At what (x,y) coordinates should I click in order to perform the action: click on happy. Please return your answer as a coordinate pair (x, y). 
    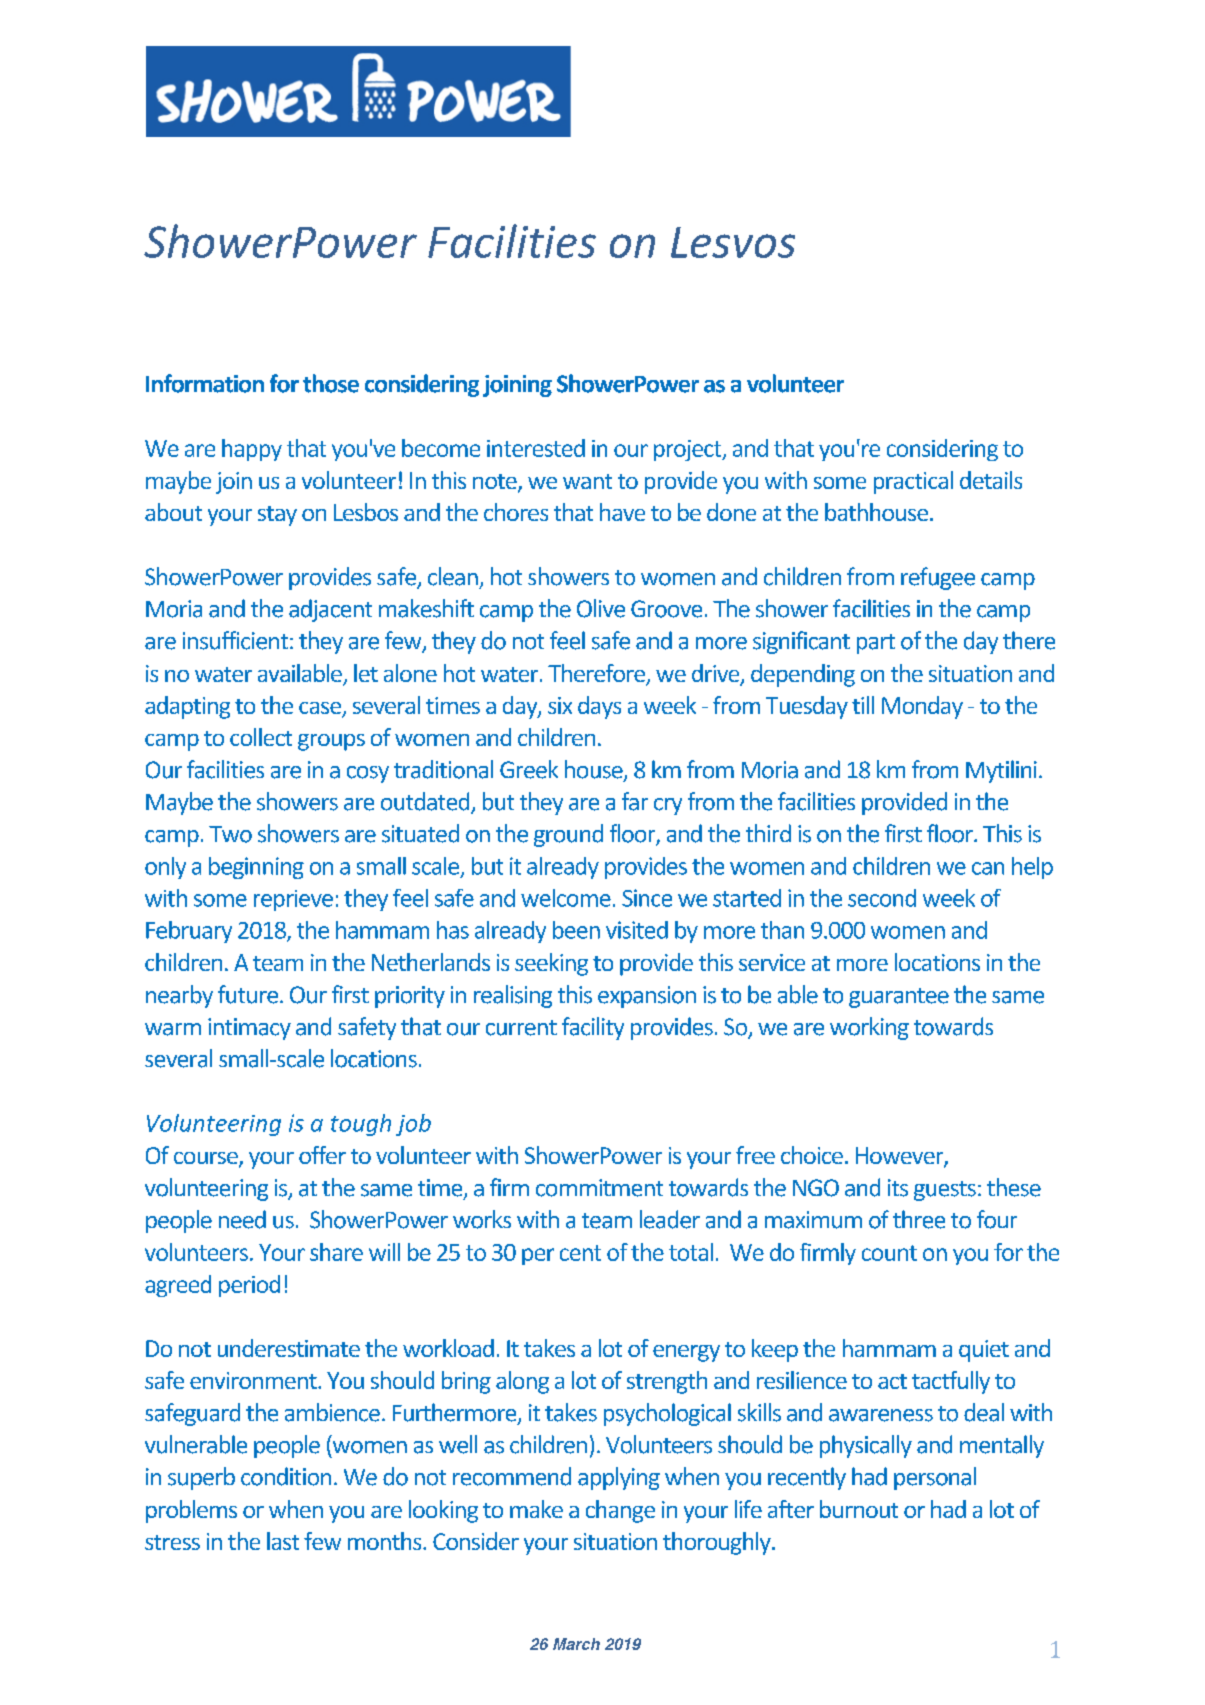
    Looking at the image, I should click on (252, 450).
